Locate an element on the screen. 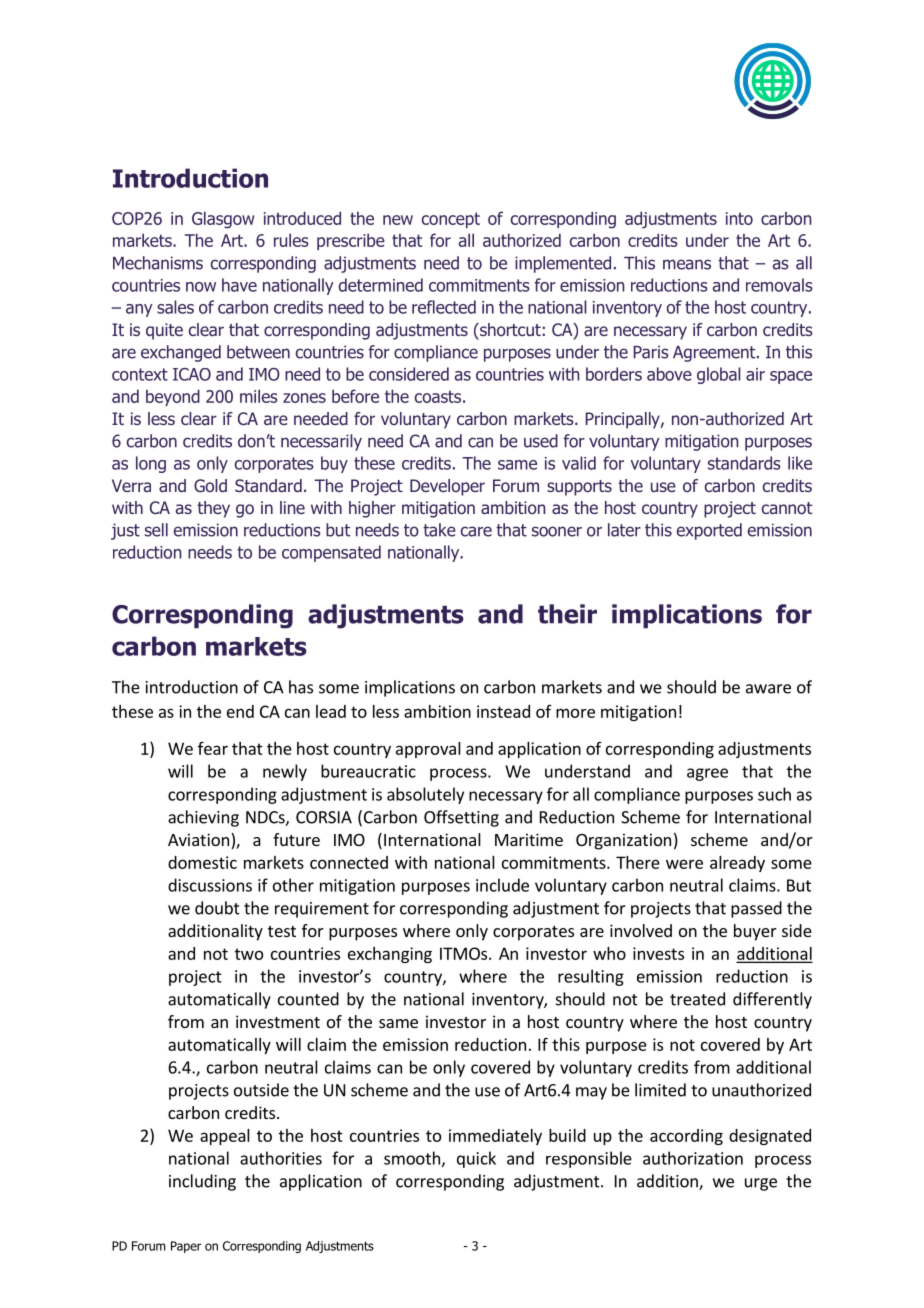 The height and width of the screenshot is (1308, 924). care is located at coordinates (476, 531).
